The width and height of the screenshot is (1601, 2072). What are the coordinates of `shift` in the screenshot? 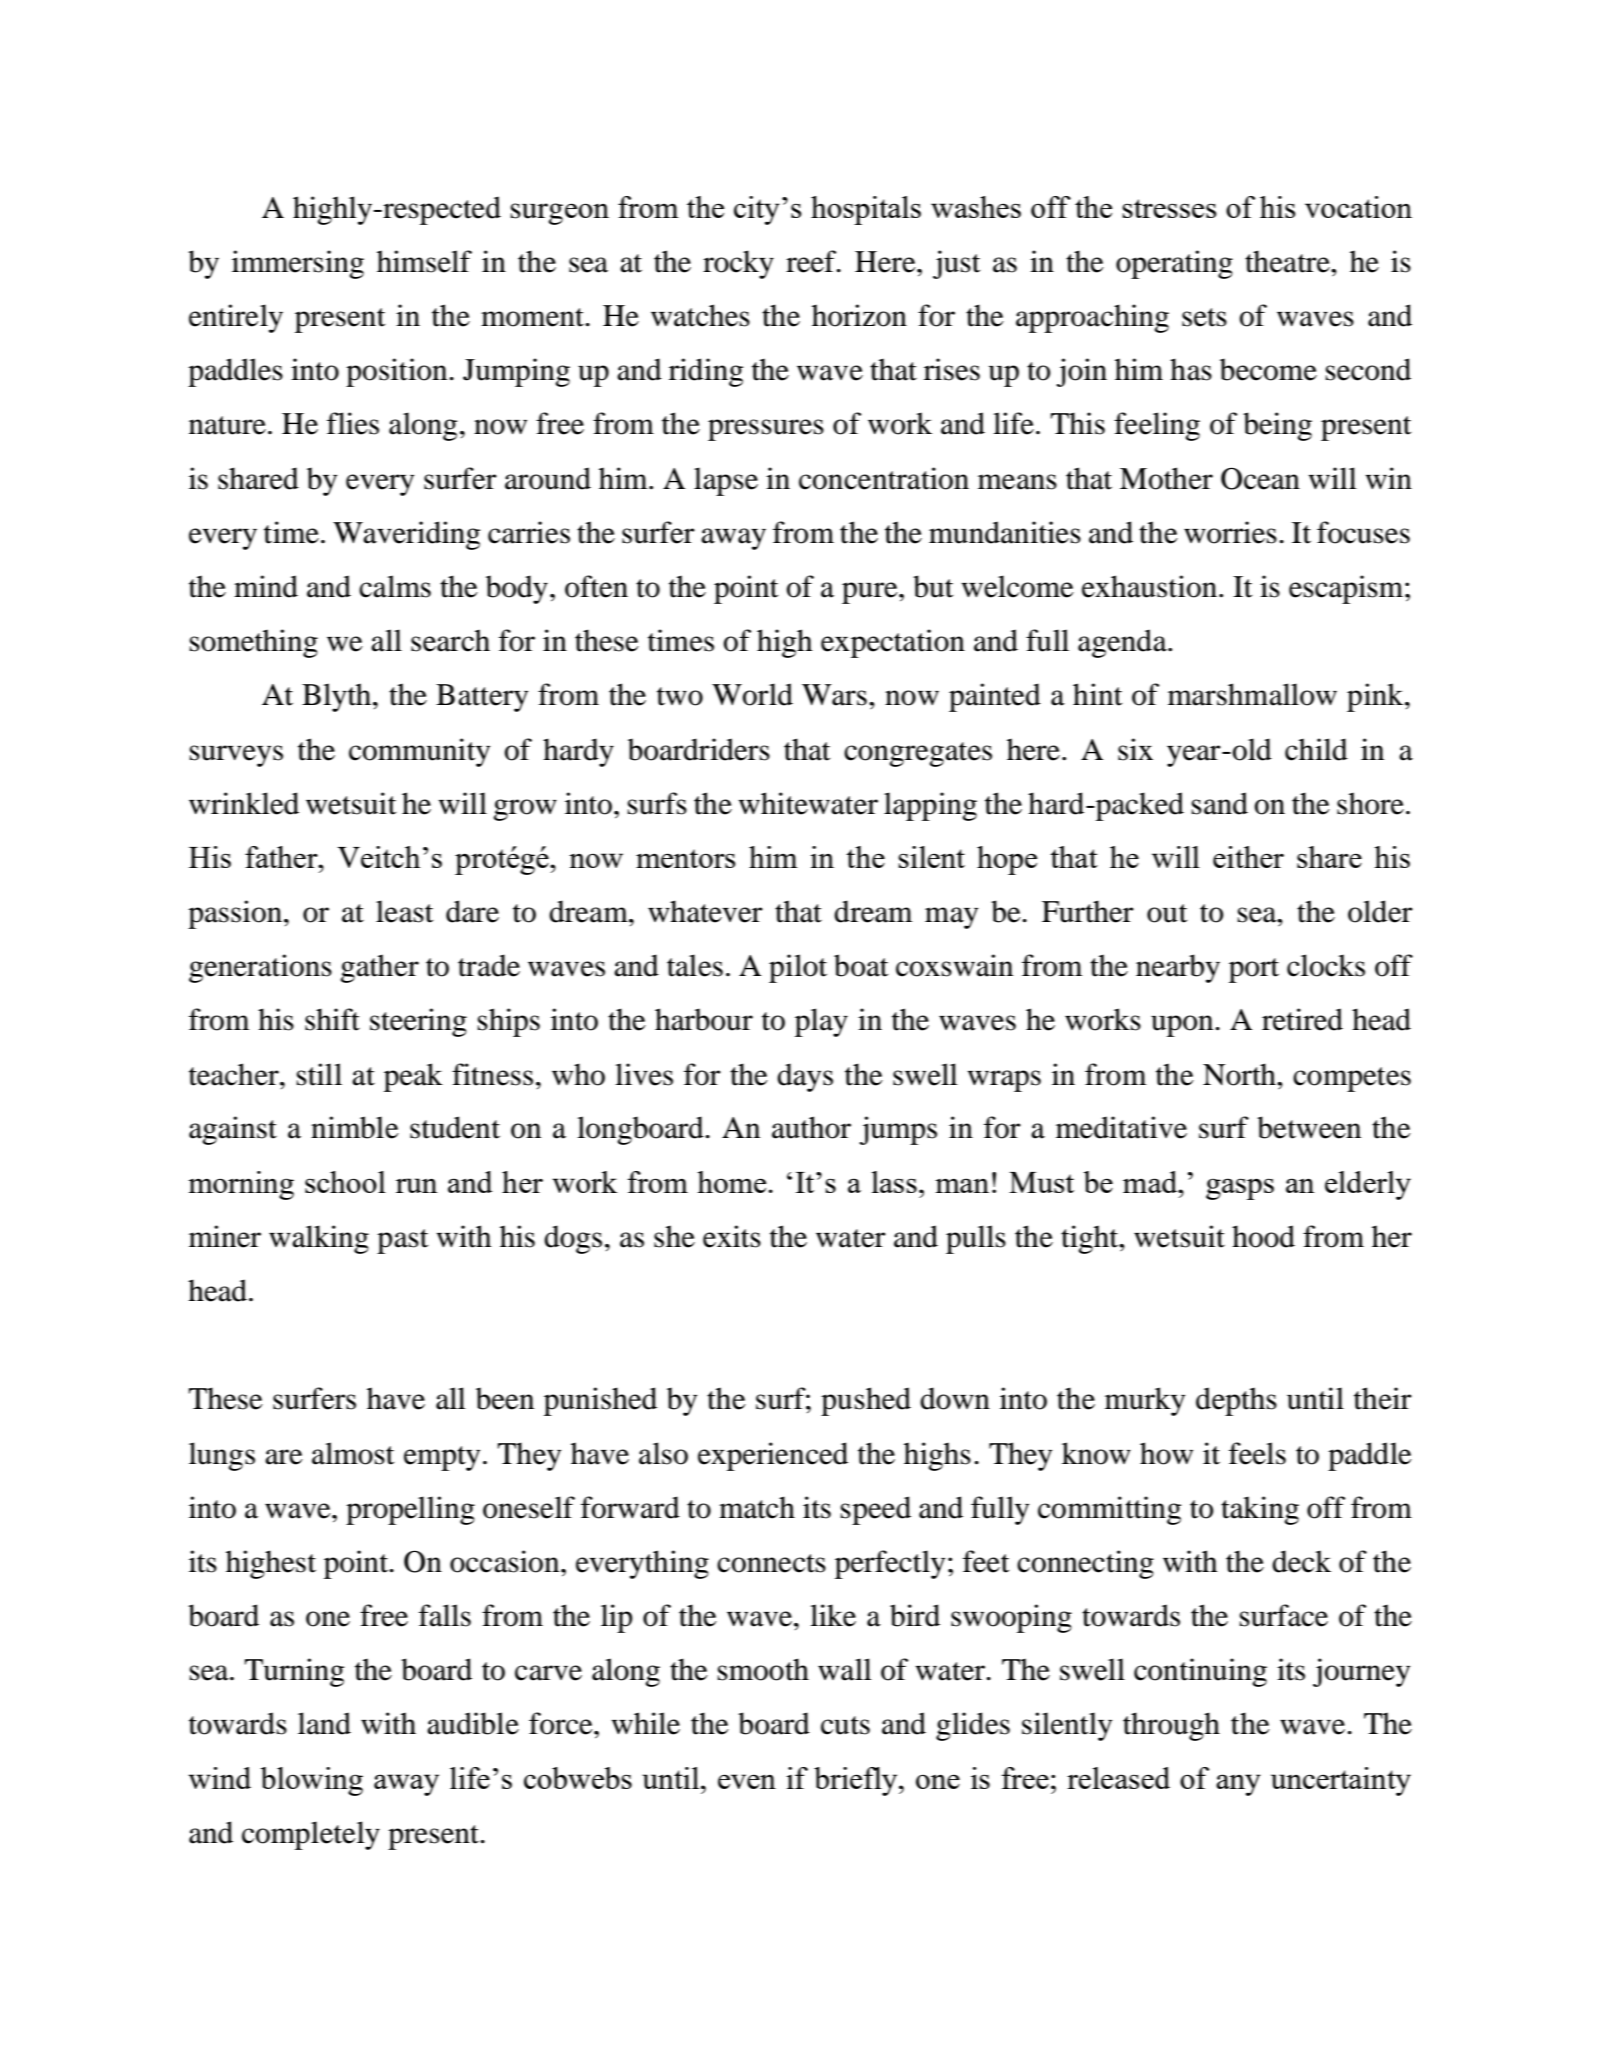 It's located at (332, 1019).
